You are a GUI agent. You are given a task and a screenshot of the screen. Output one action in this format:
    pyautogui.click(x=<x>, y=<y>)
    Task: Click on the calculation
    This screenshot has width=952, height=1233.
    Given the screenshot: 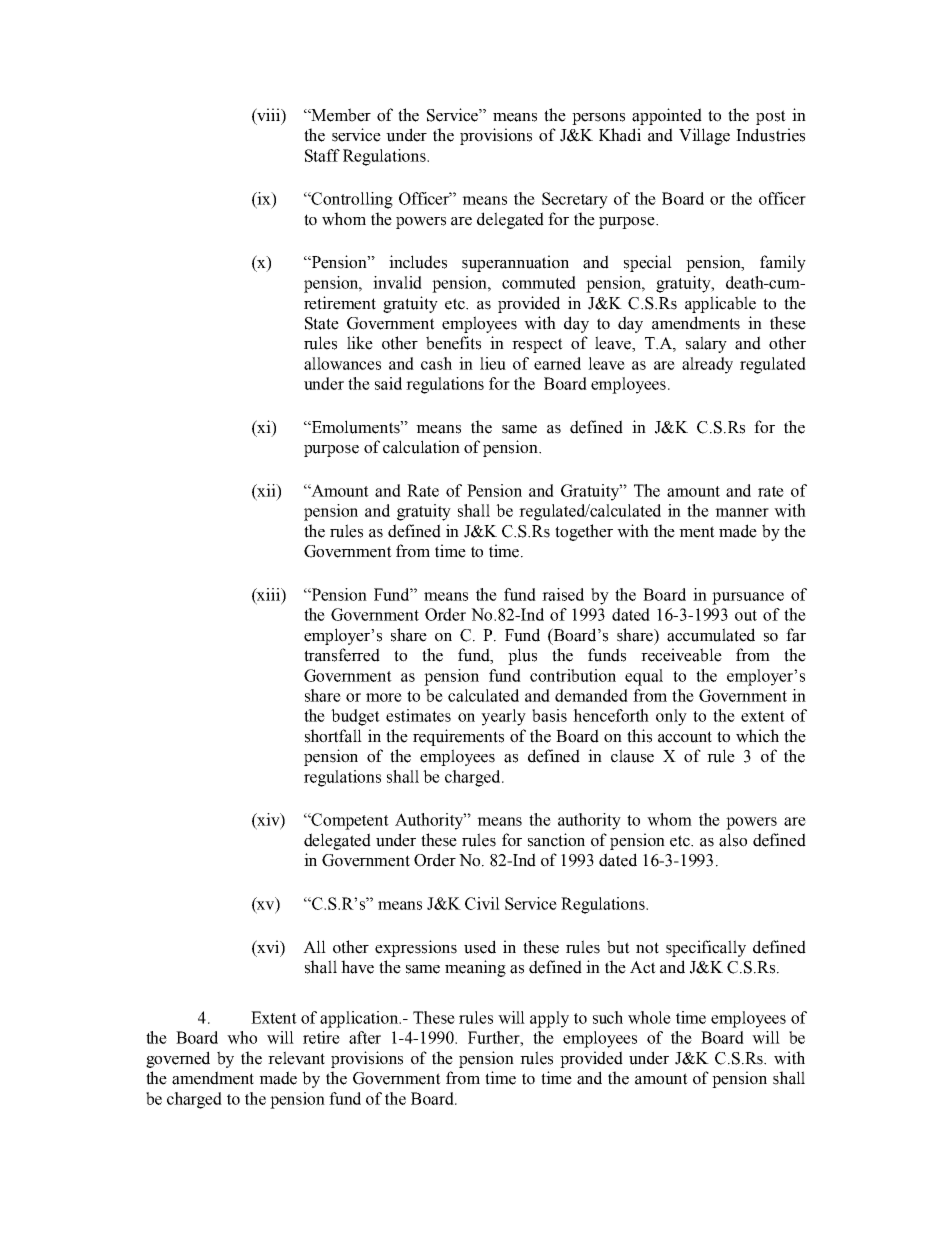 What is the action you would take?
    pyautogui.click(x=421, y=447)
